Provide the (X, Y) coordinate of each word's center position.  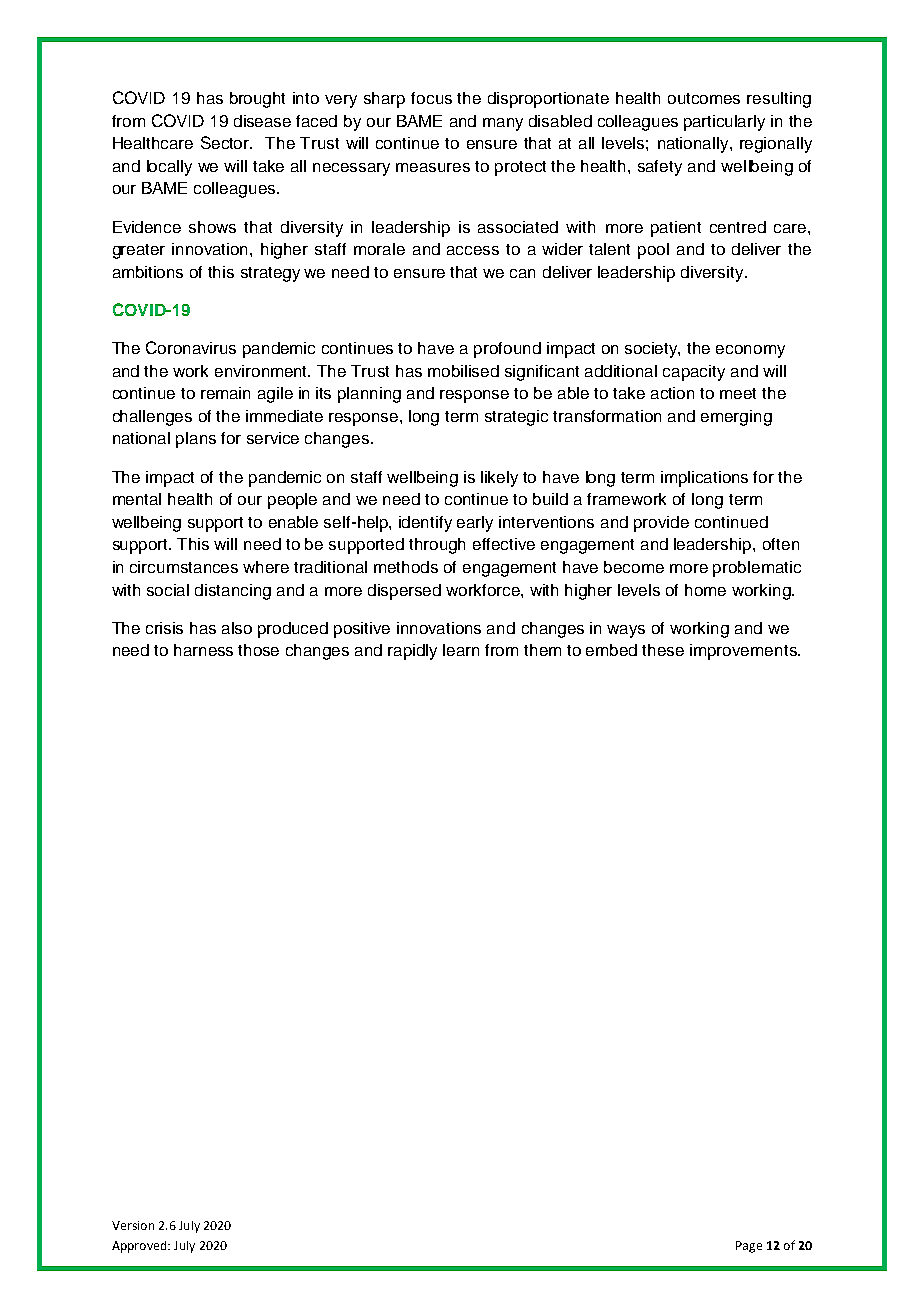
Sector (226, 142)
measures (433, 167)
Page (749, 1247)
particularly (724, 123)
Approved (140, 1247)
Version (133, 1225)
